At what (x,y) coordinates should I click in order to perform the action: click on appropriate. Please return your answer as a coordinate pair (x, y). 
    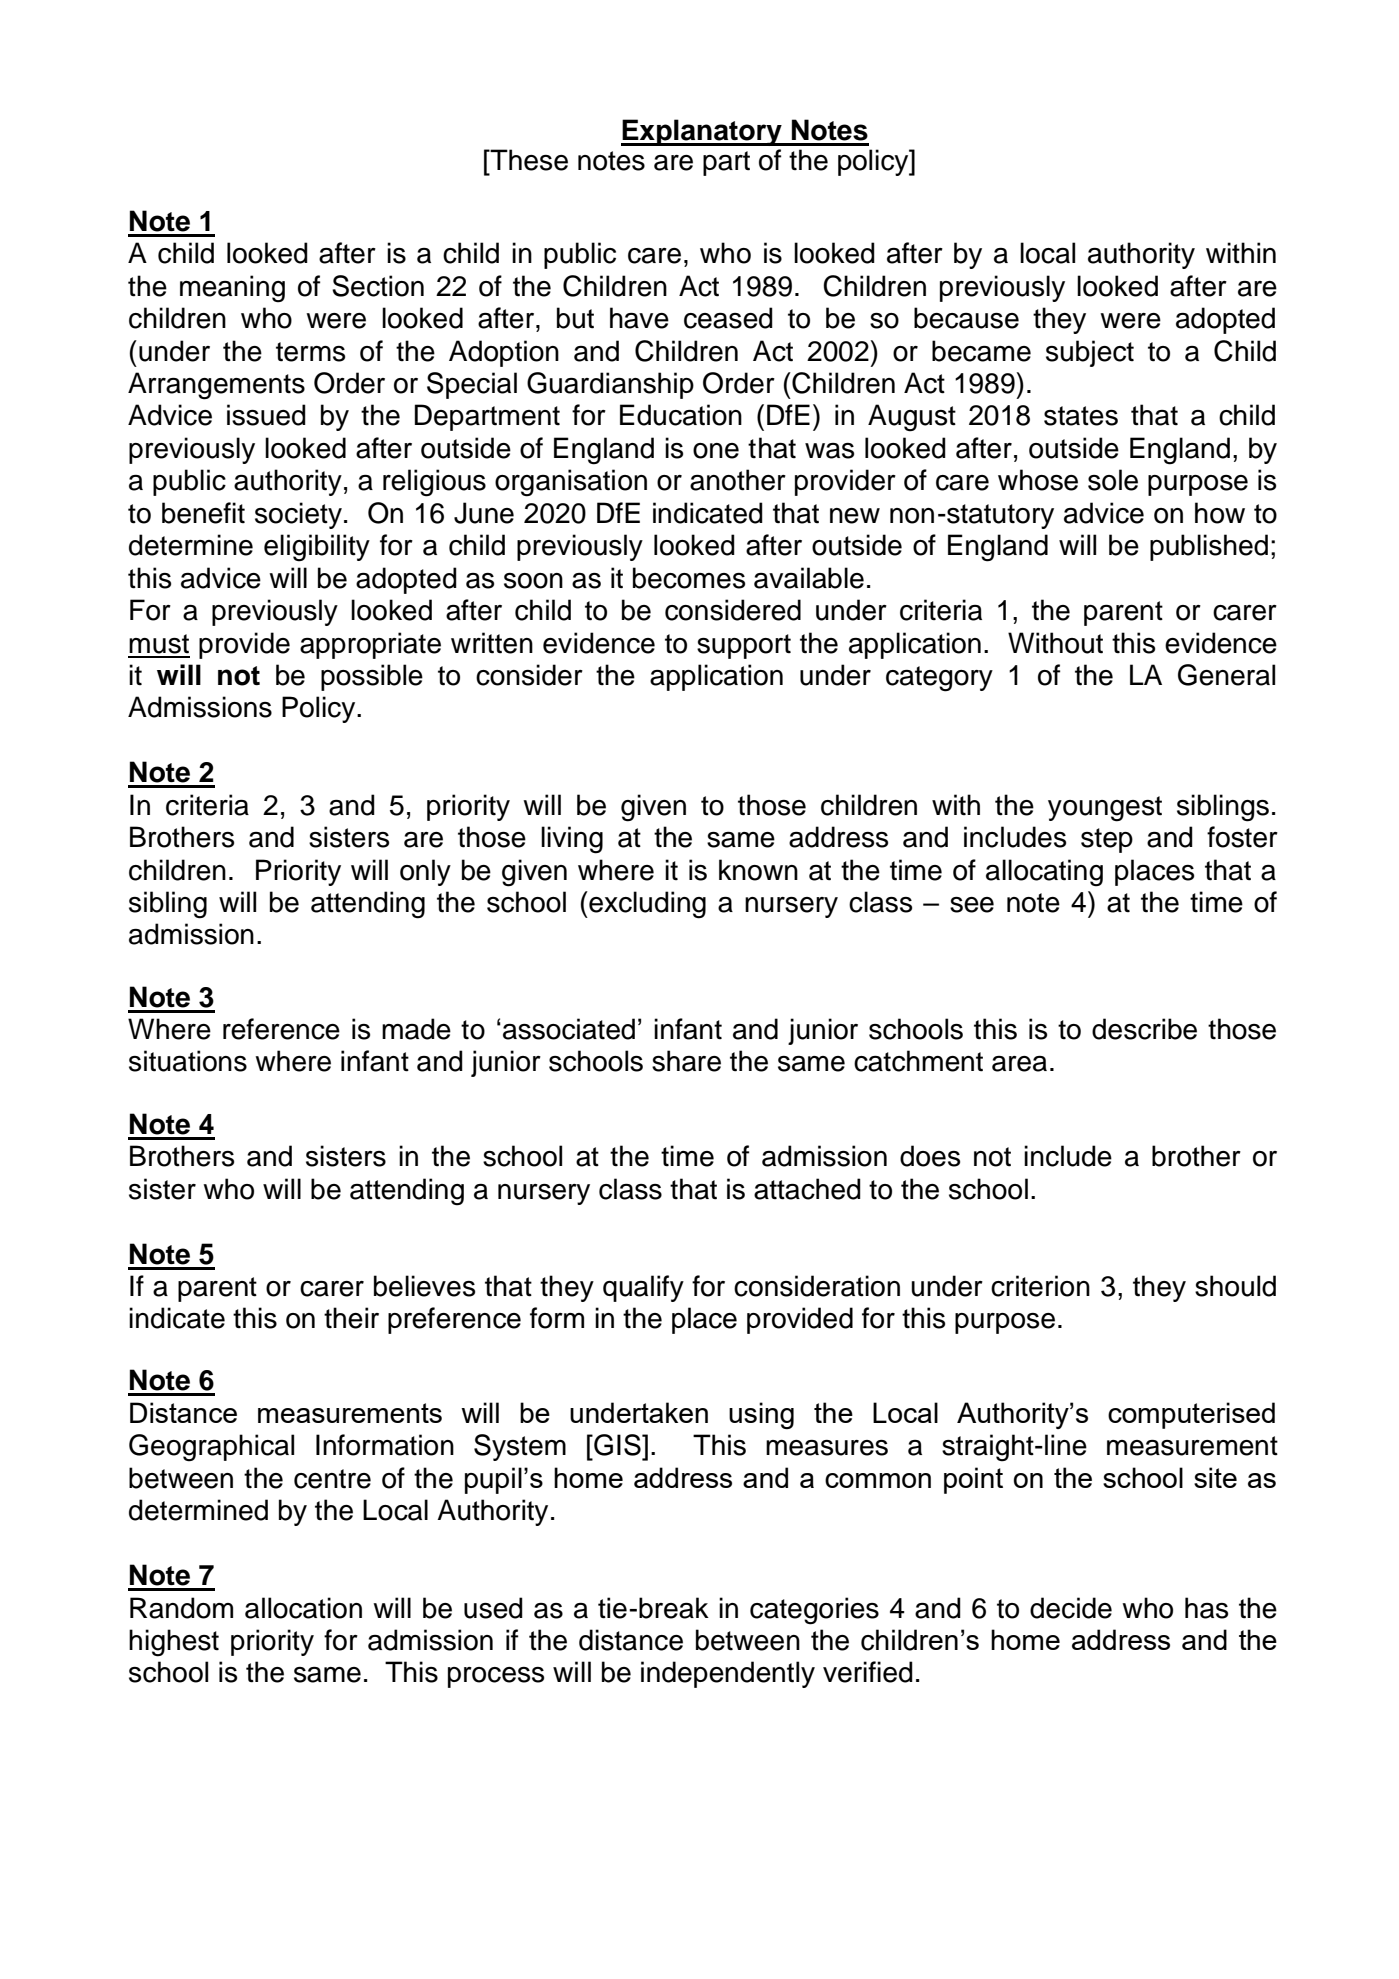
    Looking at the image, I should click on (370, 645).
